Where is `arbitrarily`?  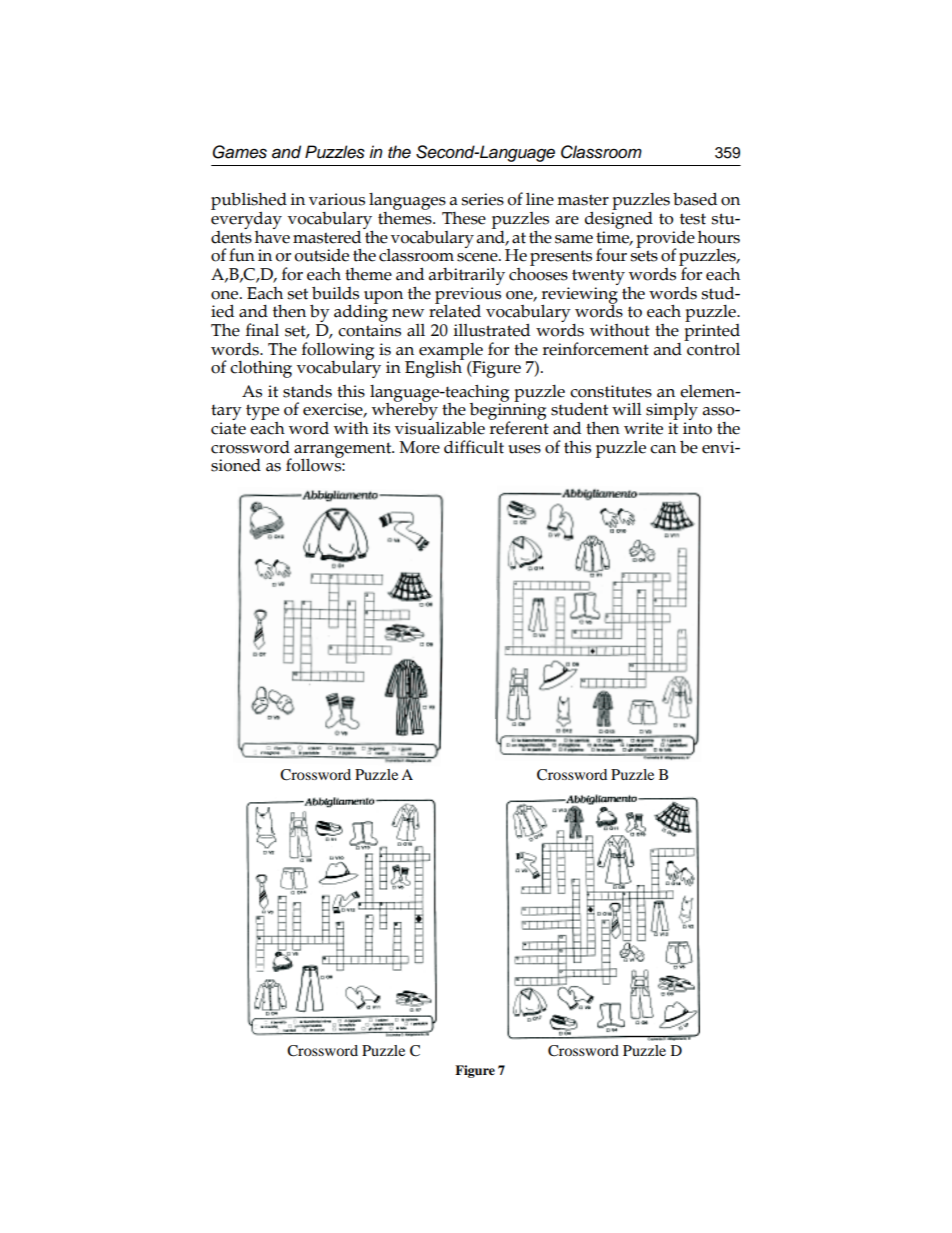
arbitrarily is located at coordinates (466, 278).
